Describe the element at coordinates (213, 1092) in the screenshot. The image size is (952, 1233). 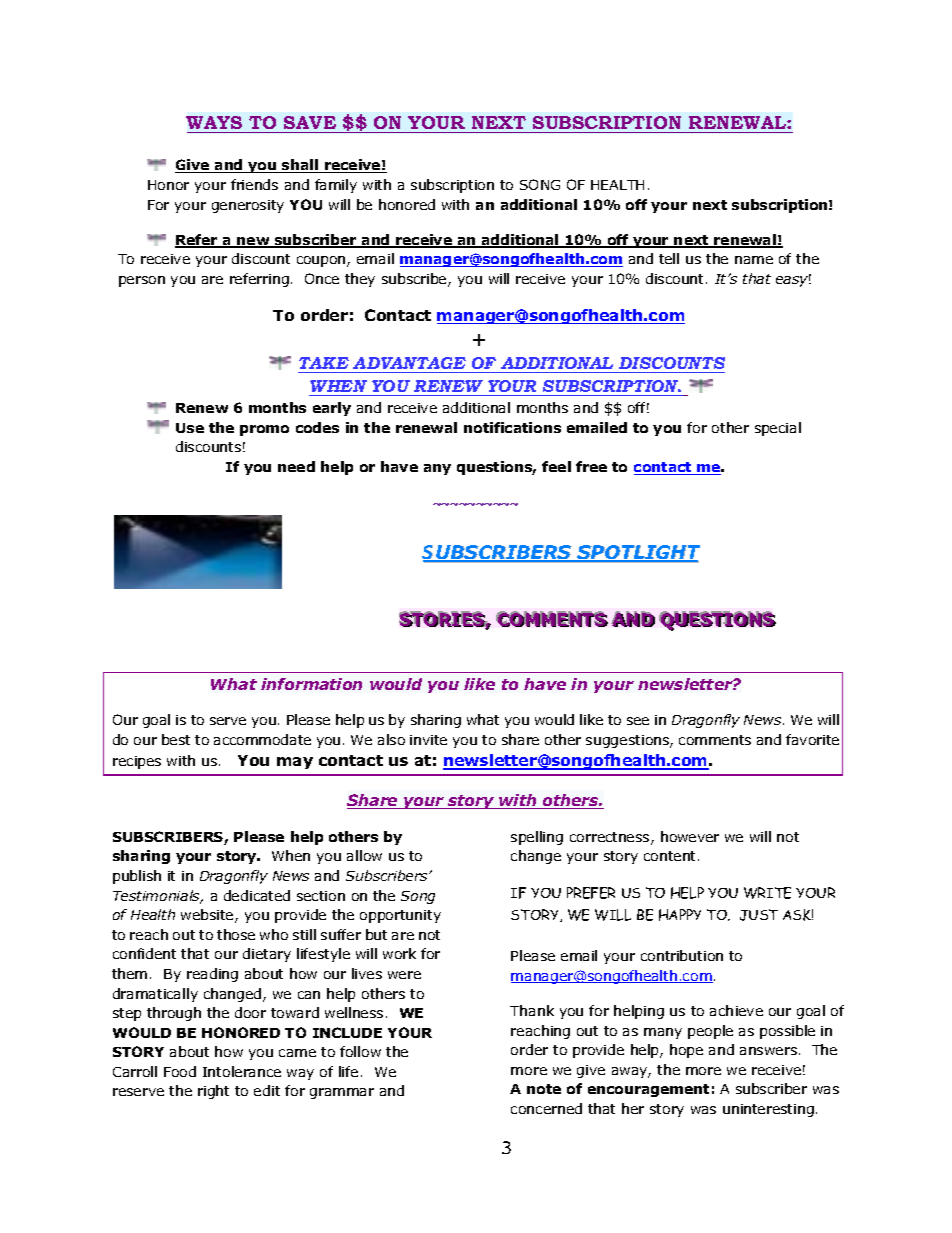
I see `right` at that location.
